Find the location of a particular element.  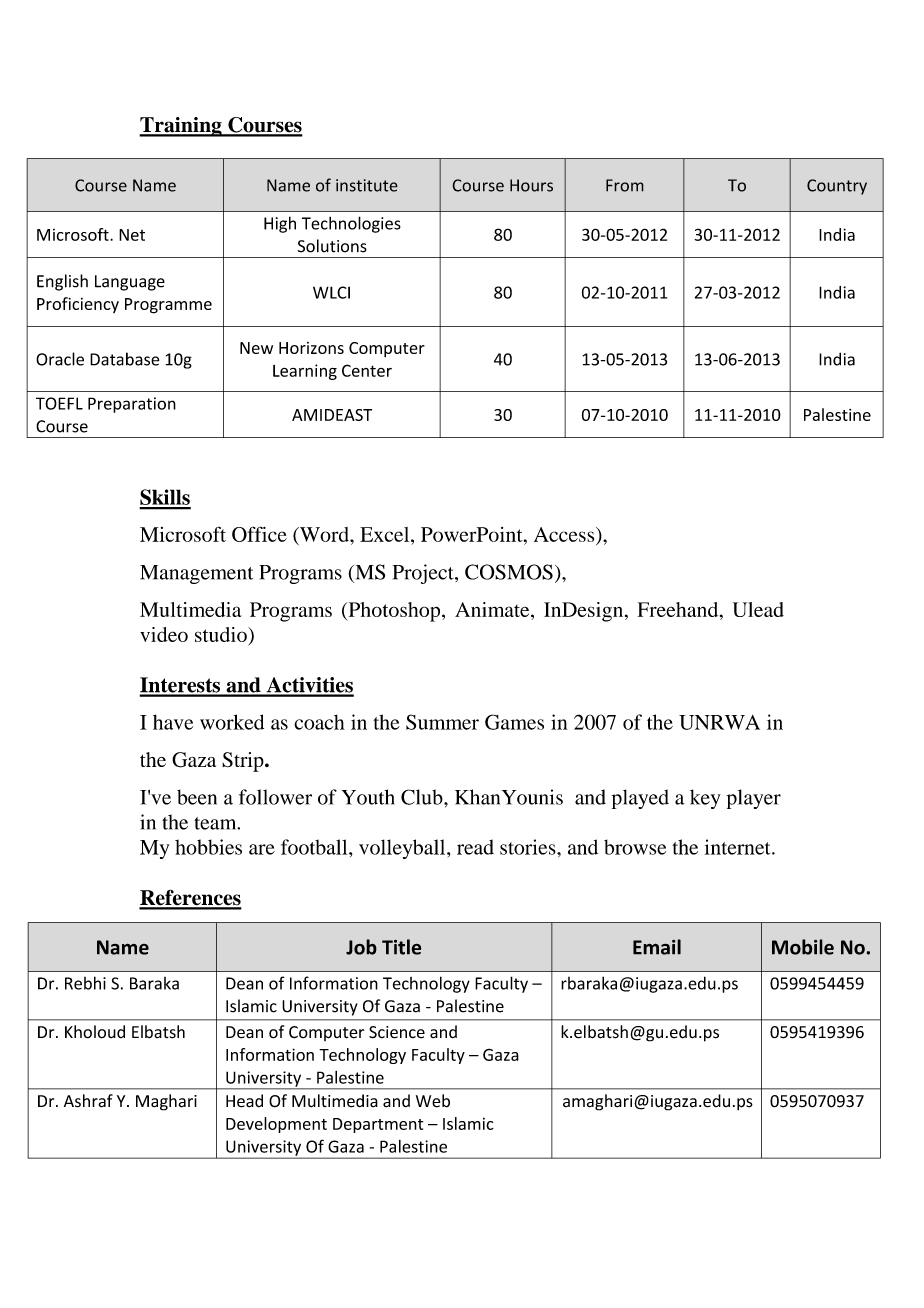

video is located at coordinates (164, 634).
